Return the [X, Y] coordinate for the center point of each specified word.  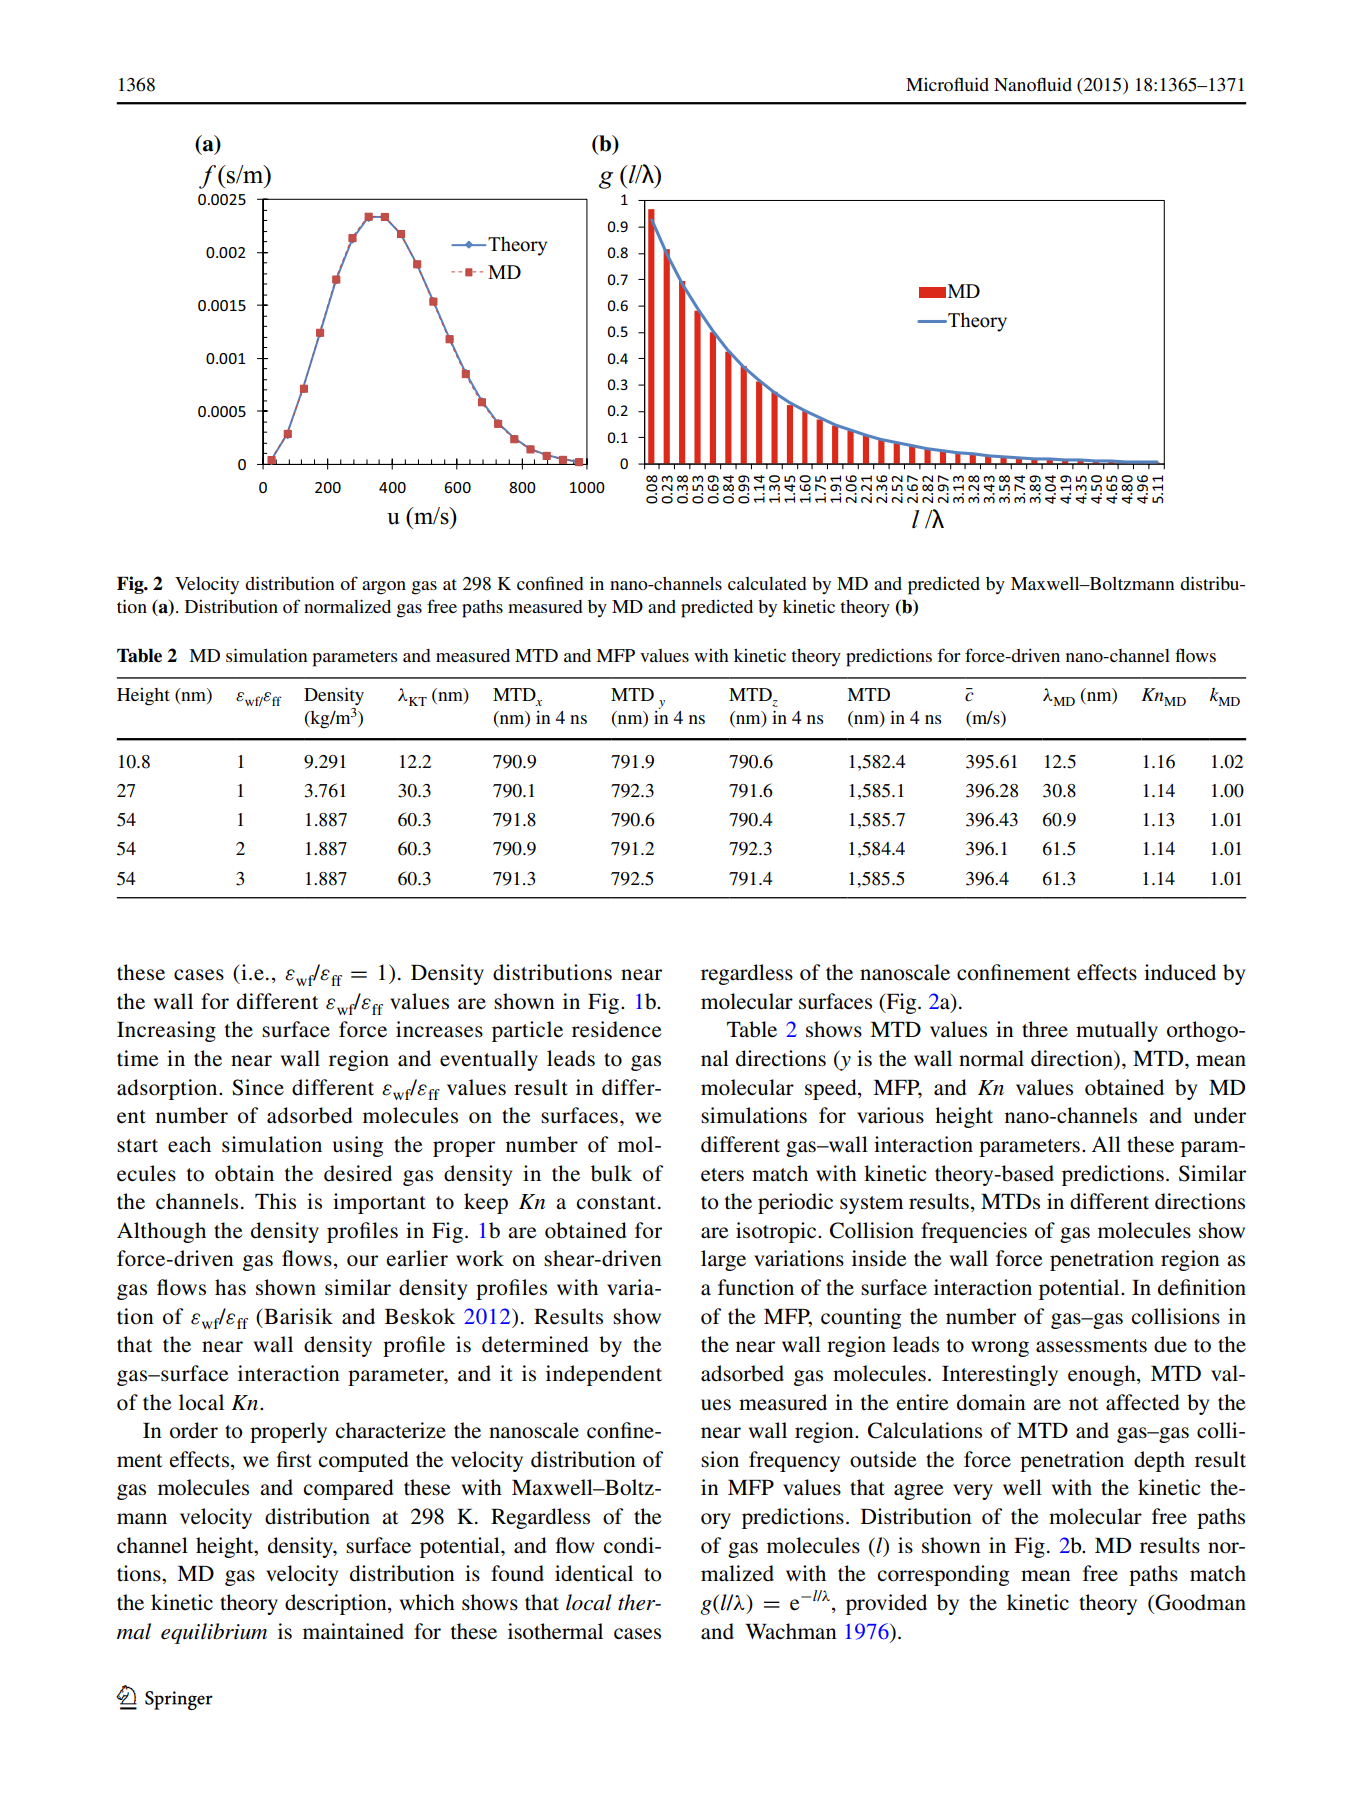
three [1045, 1029]
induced [1180, 972]
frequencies [974, 1232]
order [194, 1430]
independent [604, 1375]
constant [616, 1203]
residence [617, 1029]
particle [527, 1031]
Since [258, 1087]
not [1083, 1404]
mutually [1117, 1031]
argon [384, 588]
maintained [353, 1631]
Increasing [166, 1031]
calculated [767, 583]
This [275, 1201]
